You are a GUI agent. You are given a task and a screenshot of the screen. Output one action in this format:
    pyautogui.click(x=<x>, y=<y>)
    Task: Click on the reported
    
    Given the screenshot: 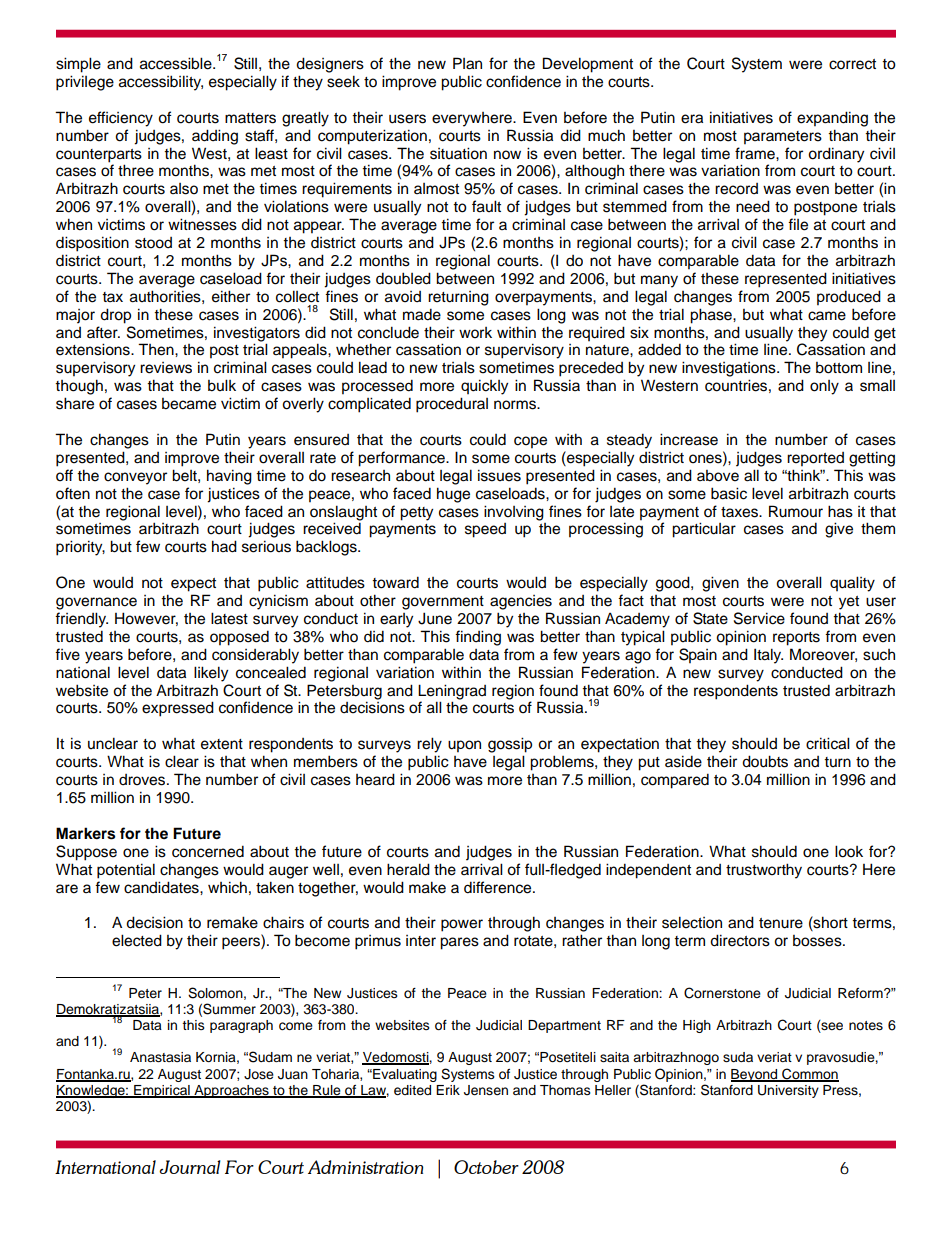 What is the action you would take?
    pyautogui.click(x=815, y=459)
